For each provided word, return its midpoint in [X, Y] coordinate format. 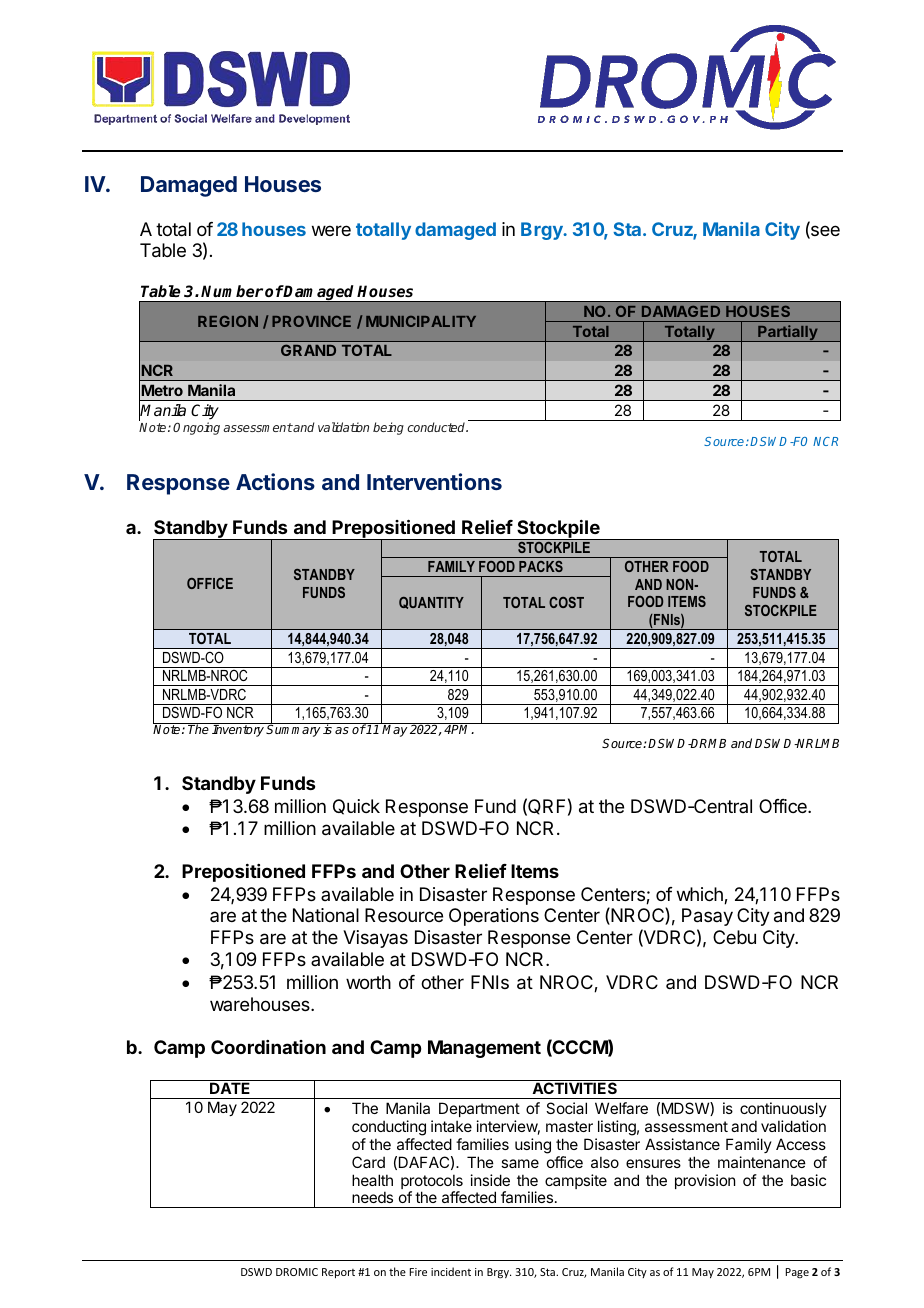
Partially [788, 333]
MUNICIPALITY [421, 321]
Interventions [434, 481]
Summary [294, 730]
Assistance [682, 1144]
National [326, 915]
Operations [494, 917]
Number [232, 291]
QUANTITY [431, 603]
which [701, 895]
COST [566, 602]
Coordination [268, 1047]
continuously [783, 1109]
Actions [275, 481]
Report [338, 1273]
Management [484, 1049]
